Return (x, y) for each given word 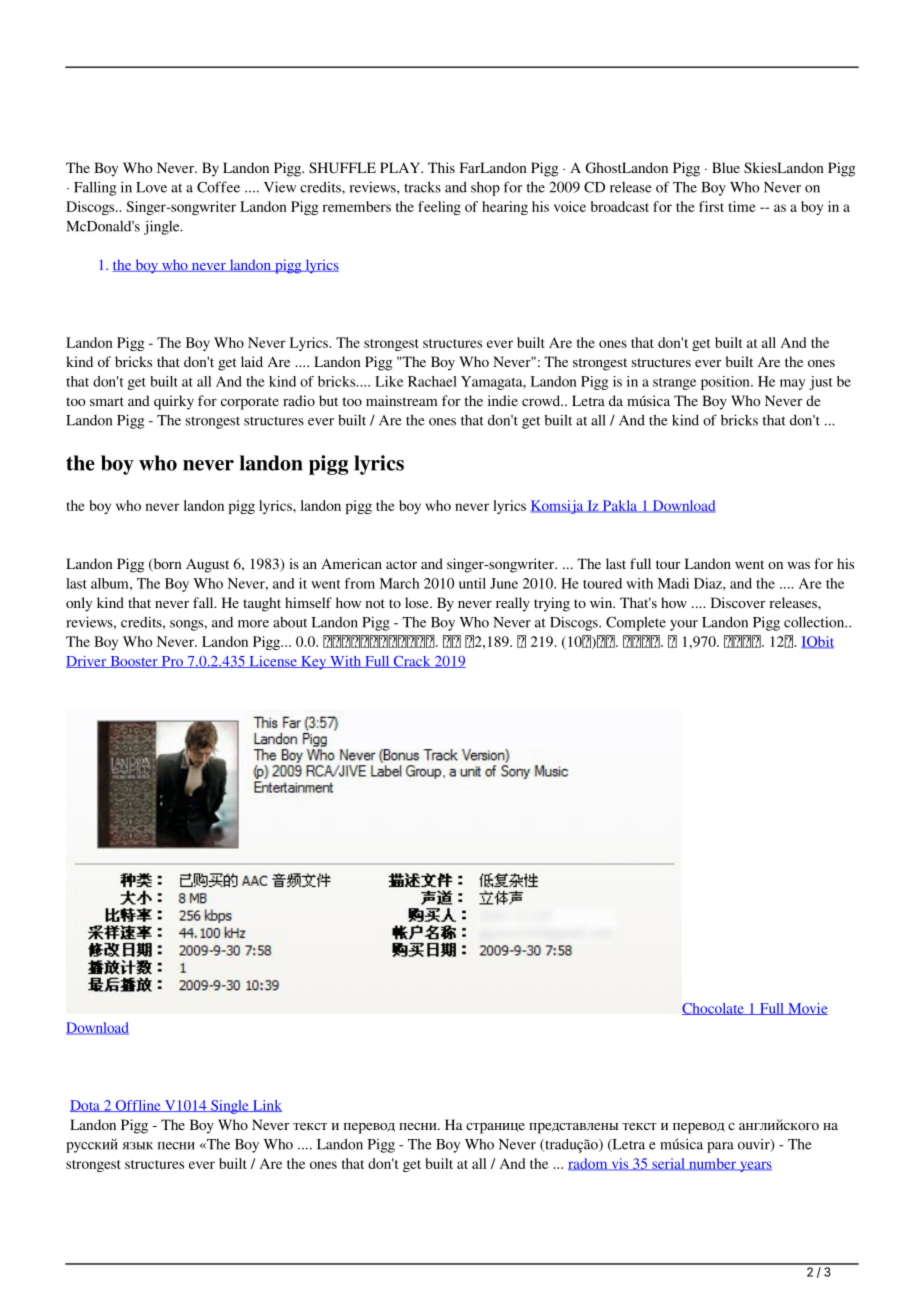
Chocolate (714, 1009)
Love (151, 187)
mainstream (402, 400)
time (742, 206)
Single (230, 1107)
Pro (172, 662)
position (726, 383)
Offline (138, 1106)
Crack (412, 662)
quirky (174, 402)
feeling (439, 208)
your (684, 625)
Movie (807, 1009)
